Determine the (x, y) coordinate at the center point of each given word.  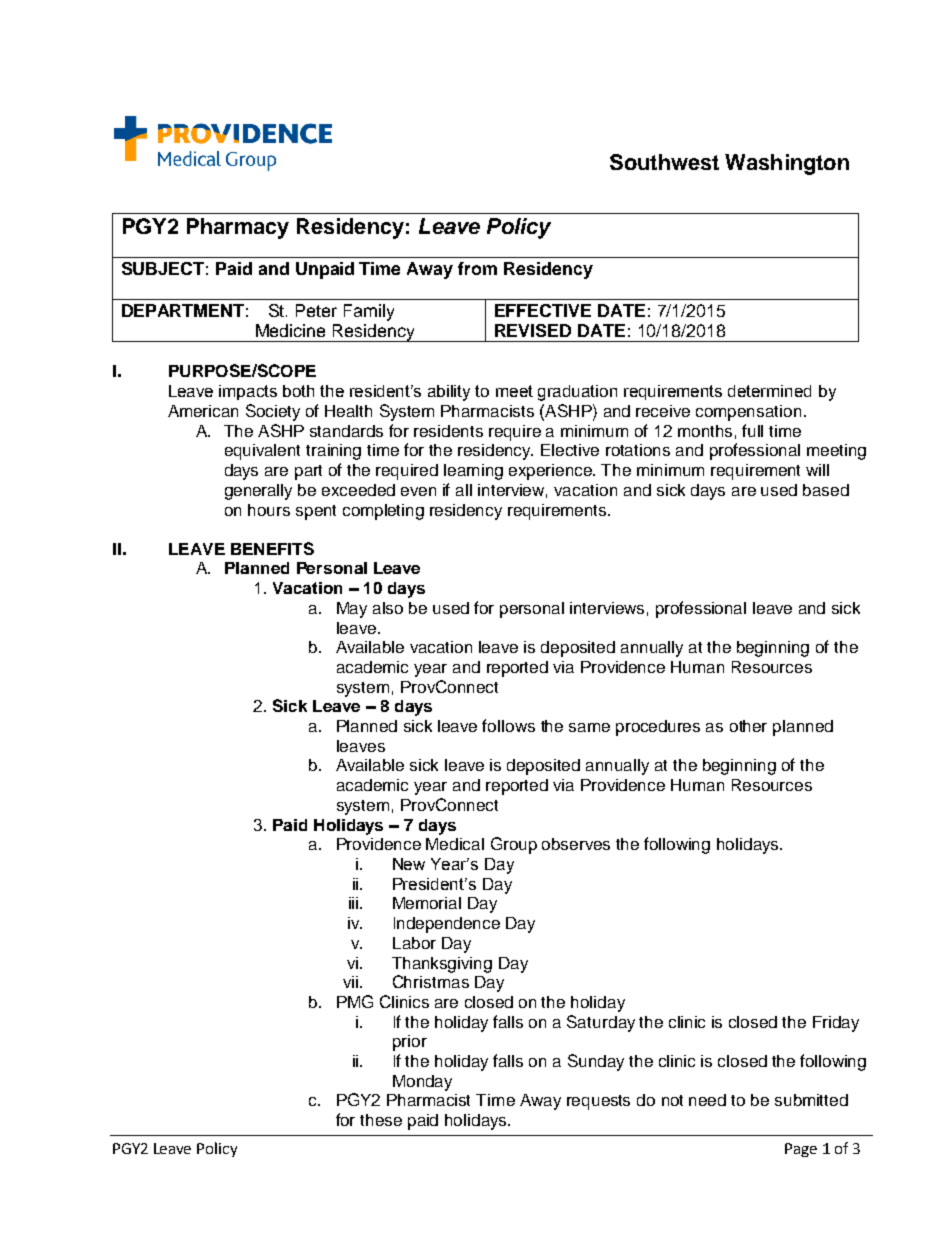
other (748, 726)
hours (269, 510)
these (381, 1120)
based (826, 490)
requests (598, 1102)
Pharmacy (238, 228)
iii (353, 903)
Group (514, 845)
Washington (787, 164)
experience (552, 472)
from (477, 268)
